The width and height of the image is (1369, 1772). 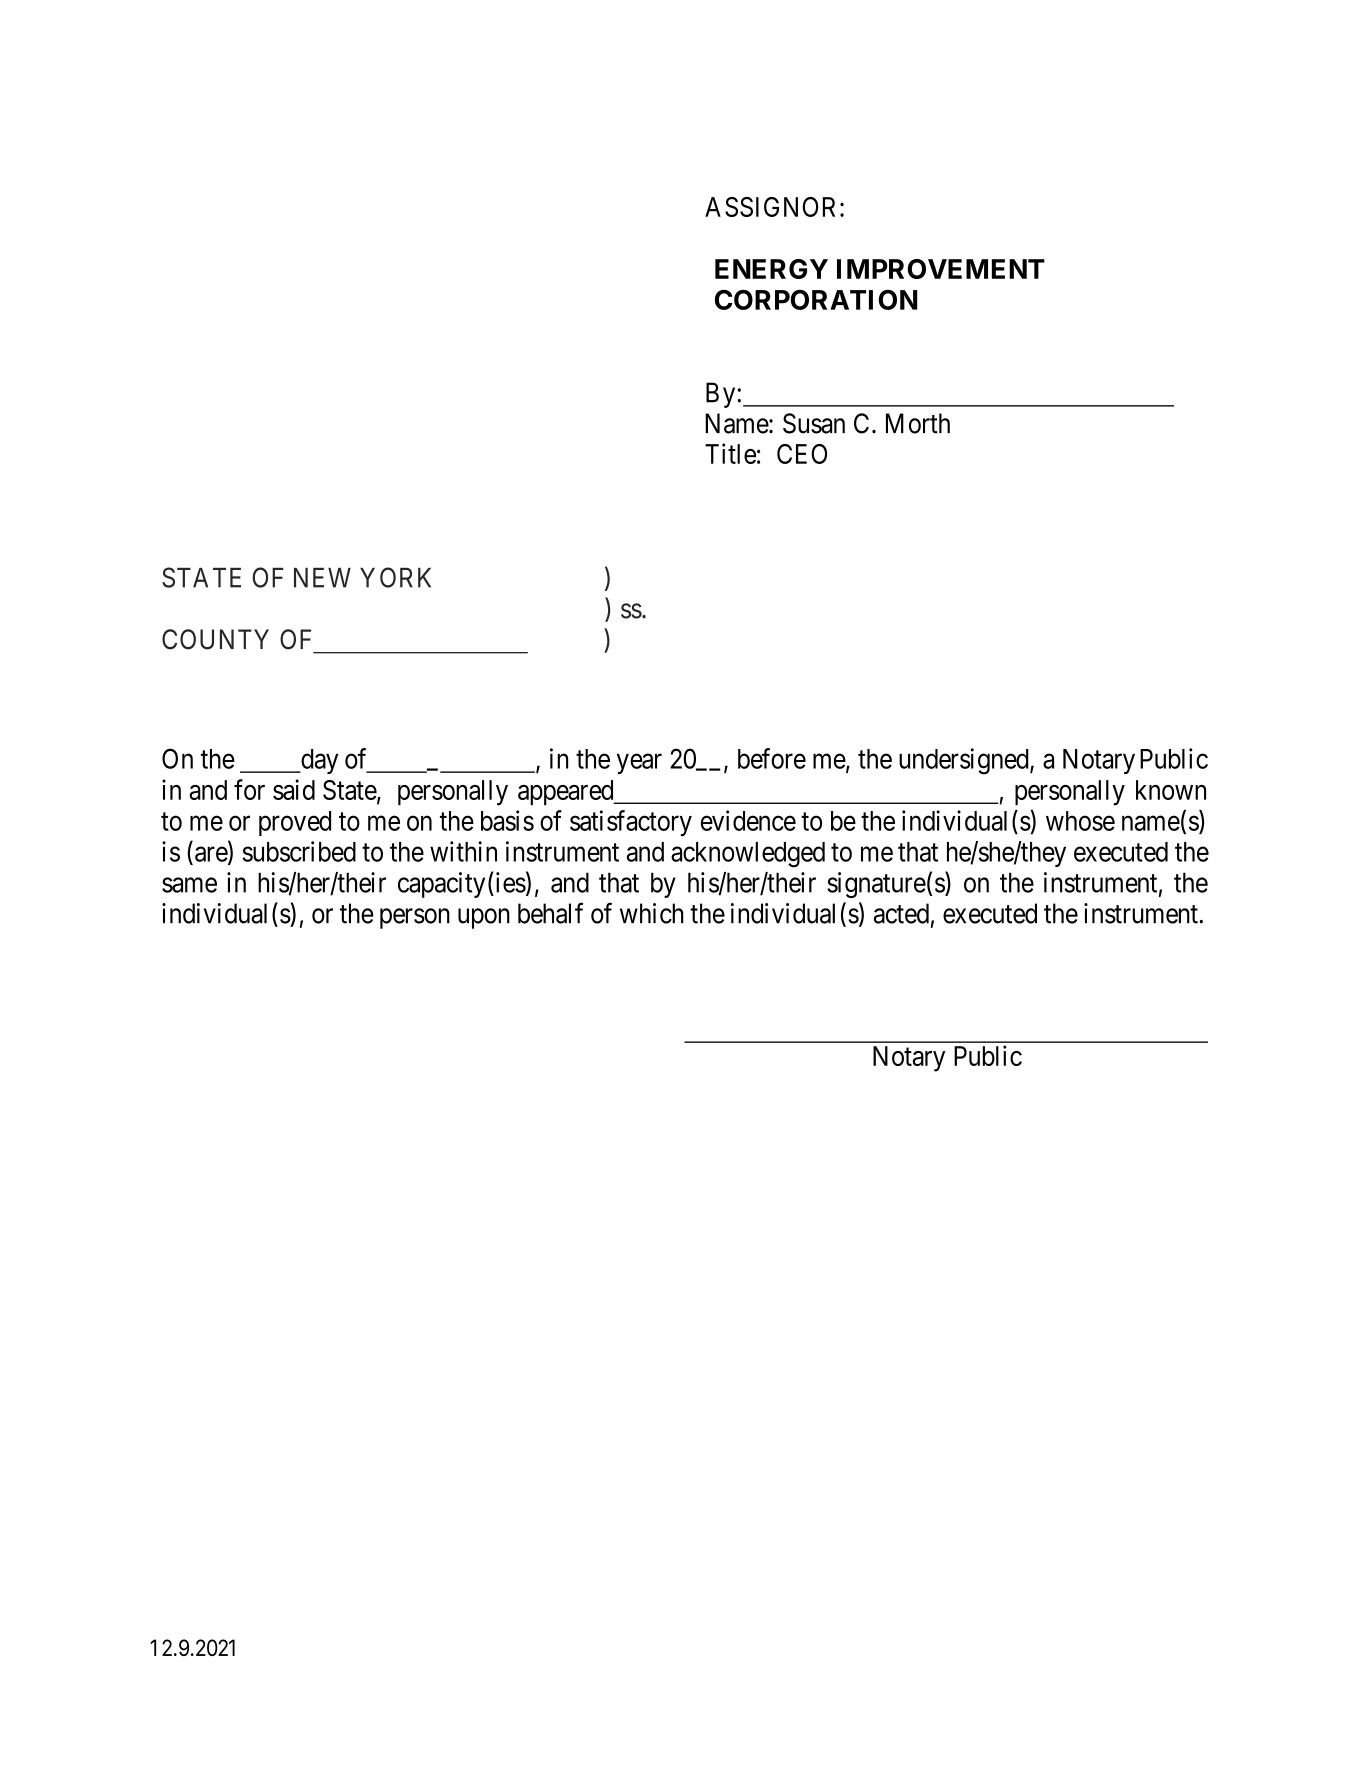 I want to click on YORK, so click(x=395, y=577).
